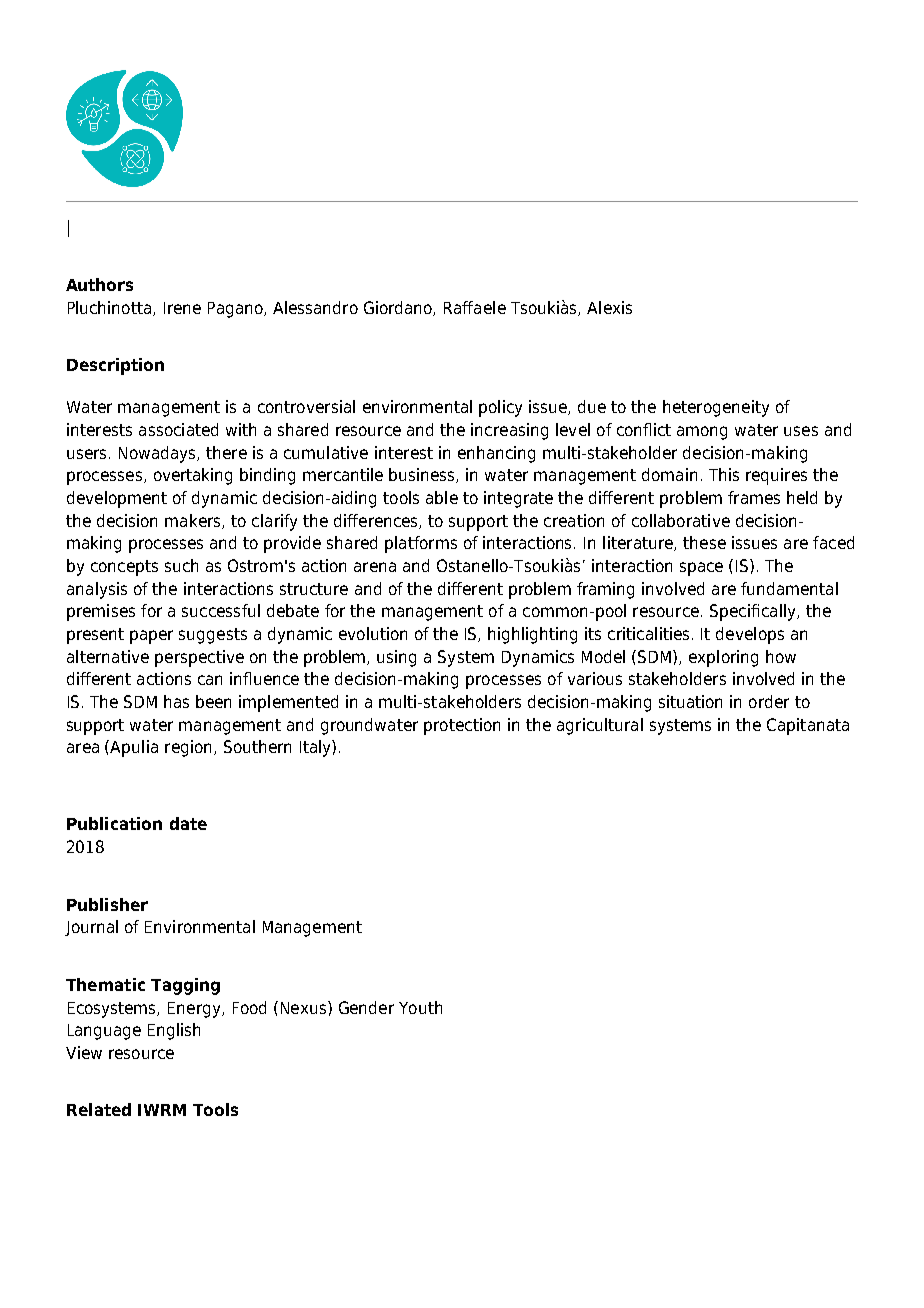 The width and height of the page is (924, 1308). Describe the element at coordinates (420, 1007) in the page. I see `Youth` at that location.
